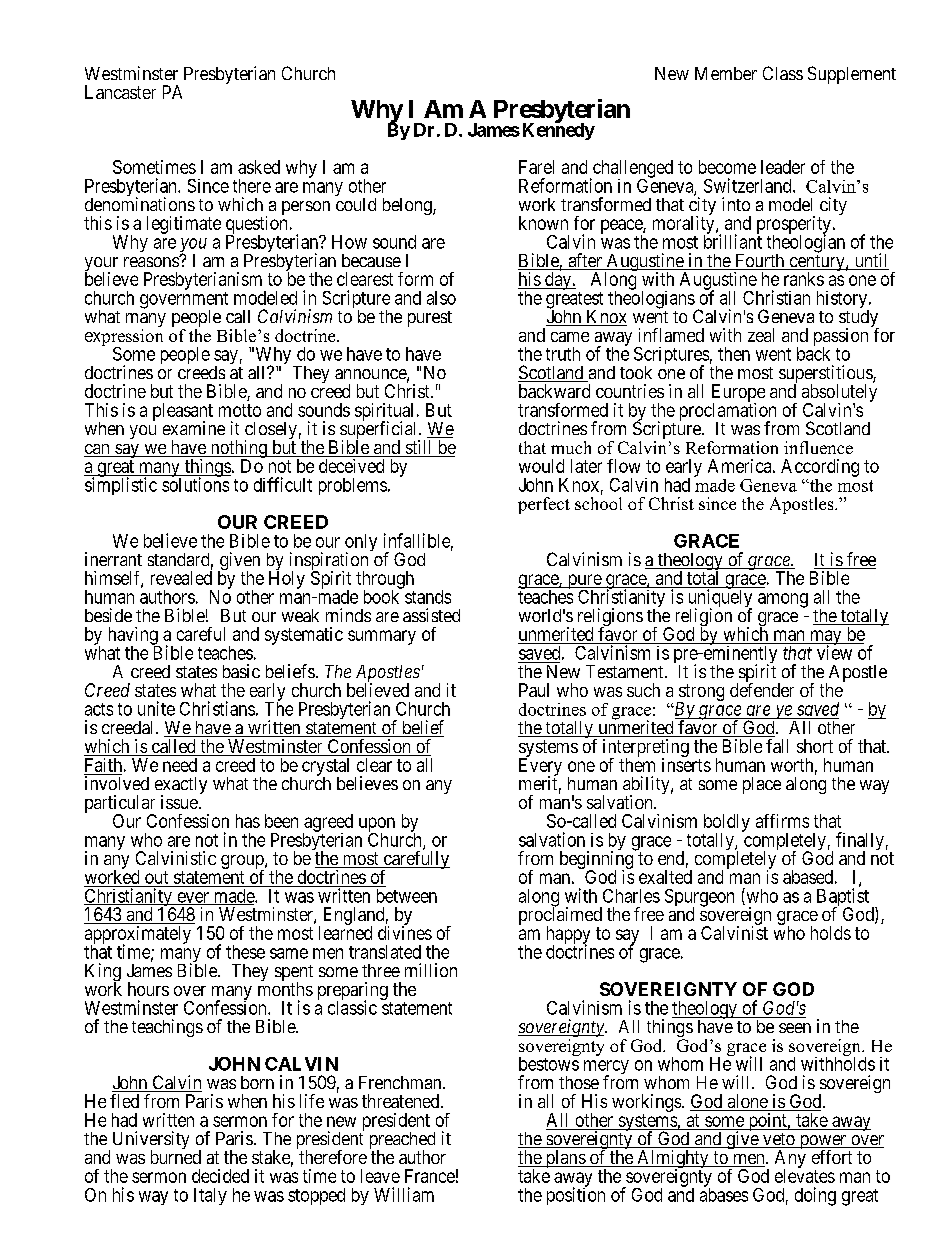 The image size is (952, 1233). Describe the element at coordinates (431, 615) in the screenshot. I see `assisted` at that location.
